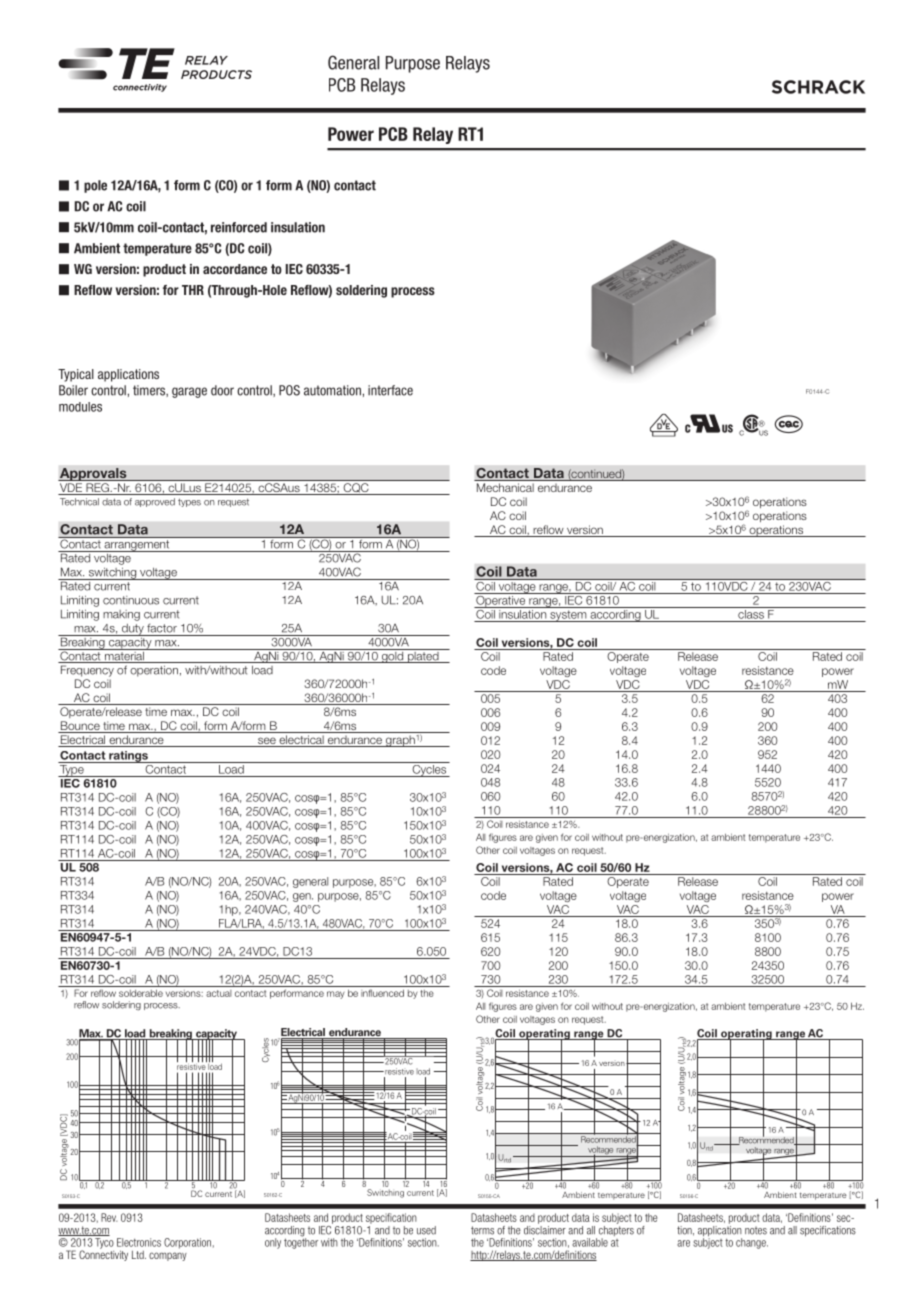 The height and width of the screenshot is (1308, 924). Describe the element at coordinates (239, 227) in the screenshot. I see `reinforced` at that location.
